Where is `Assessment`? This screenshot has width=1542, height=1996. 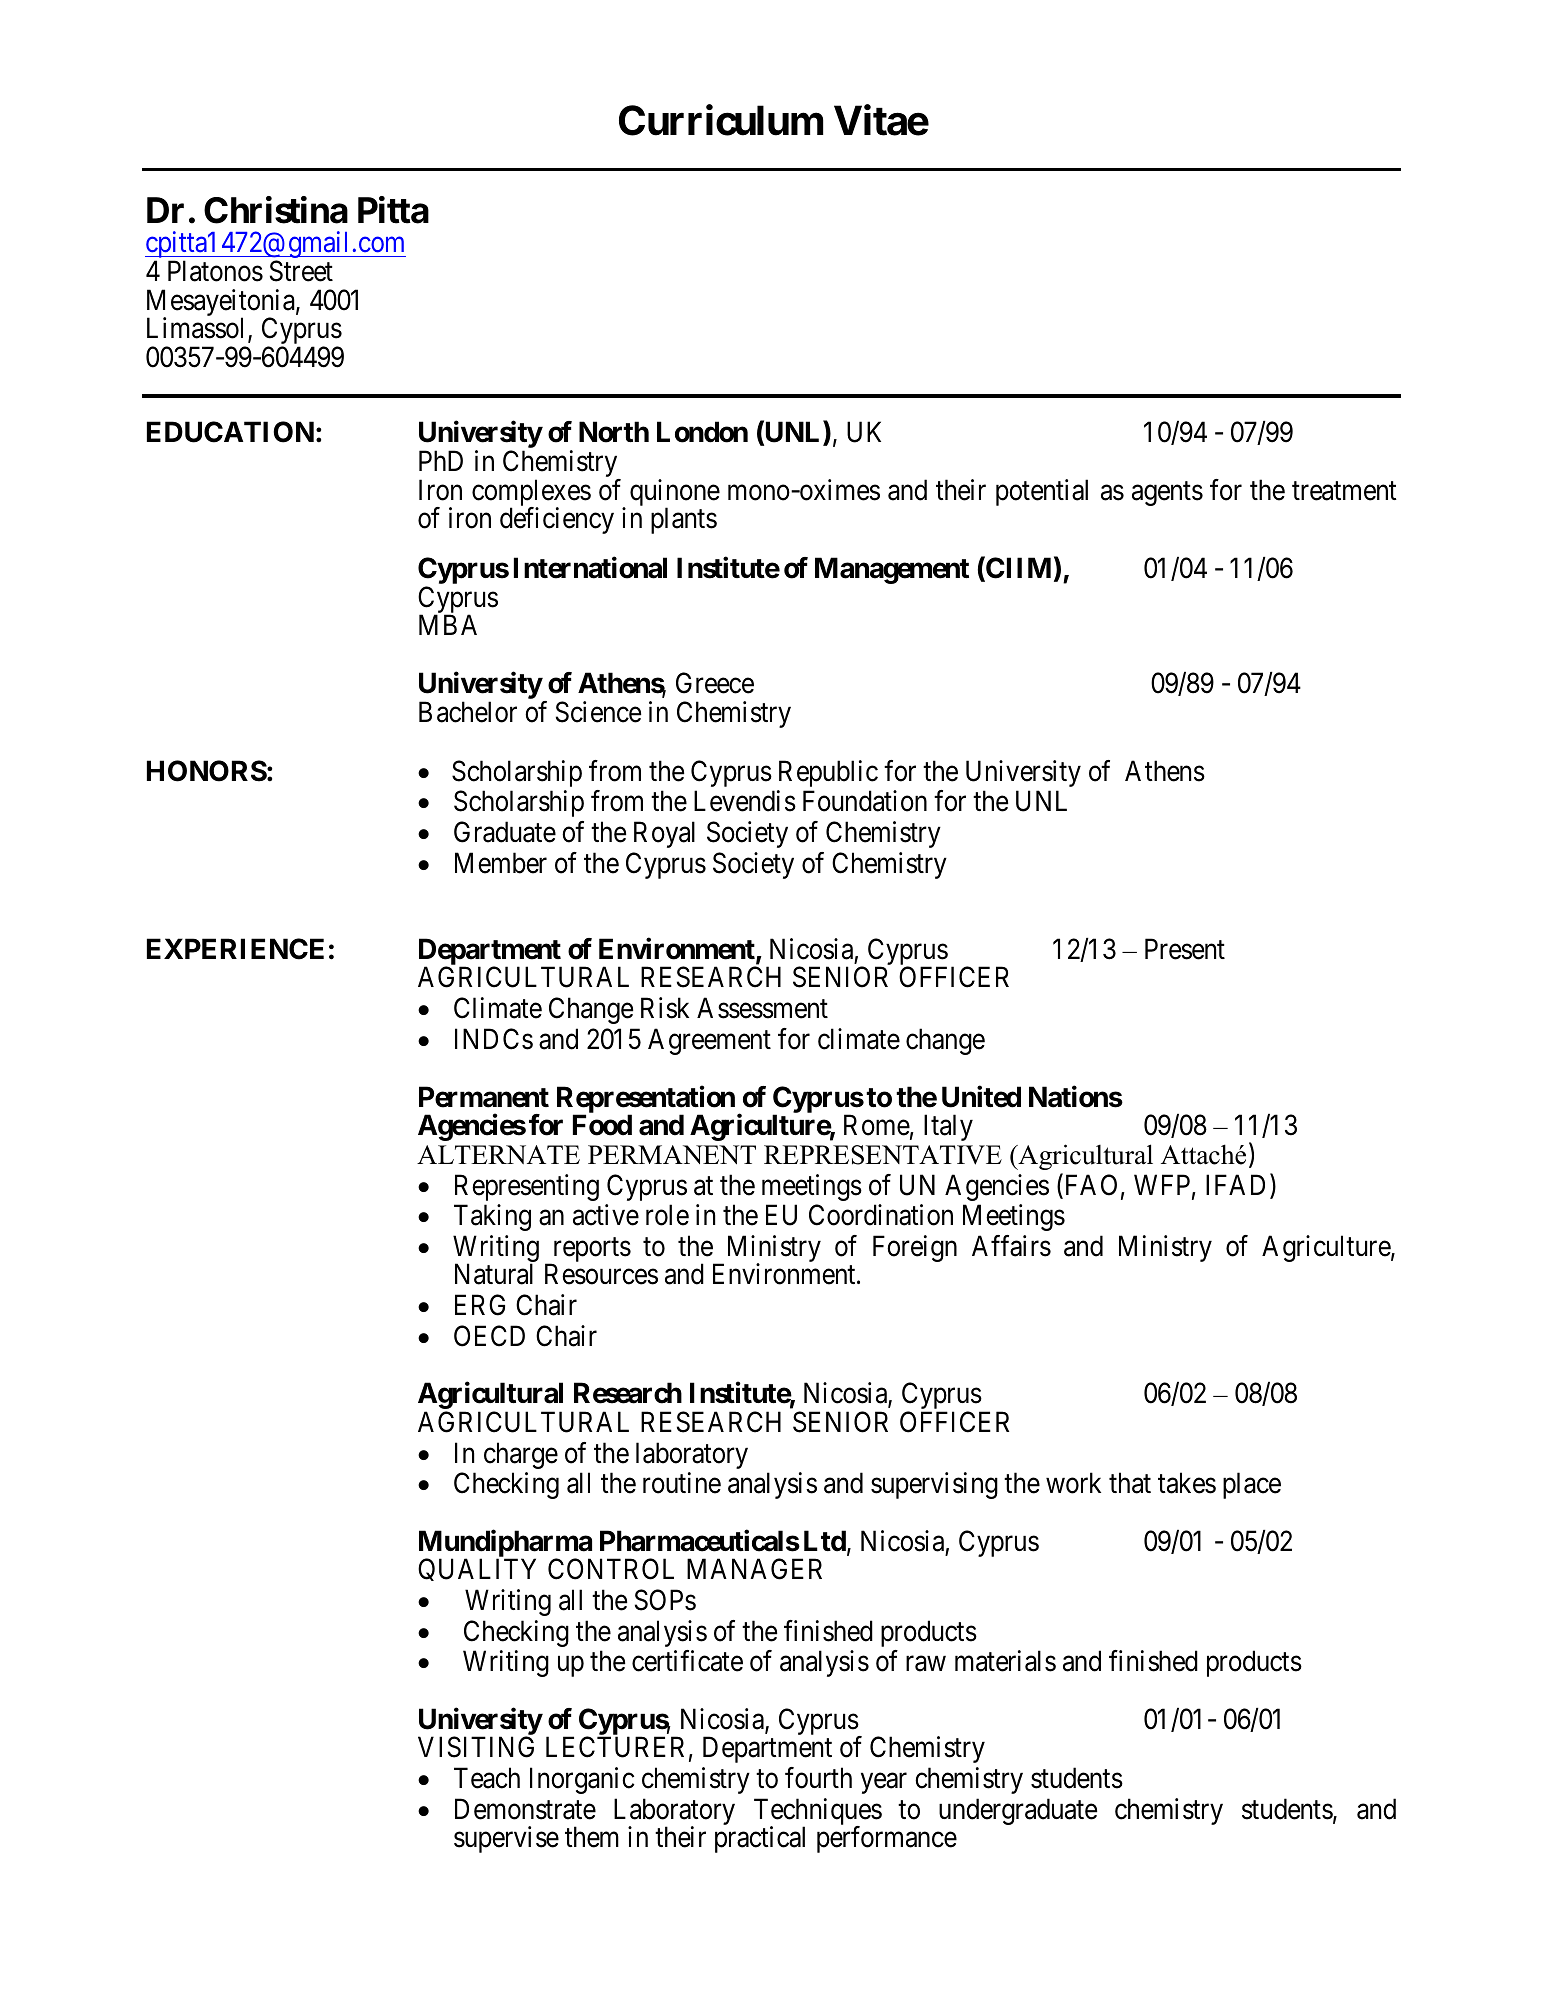 Assessment is located at coordinates (762, 1008).
